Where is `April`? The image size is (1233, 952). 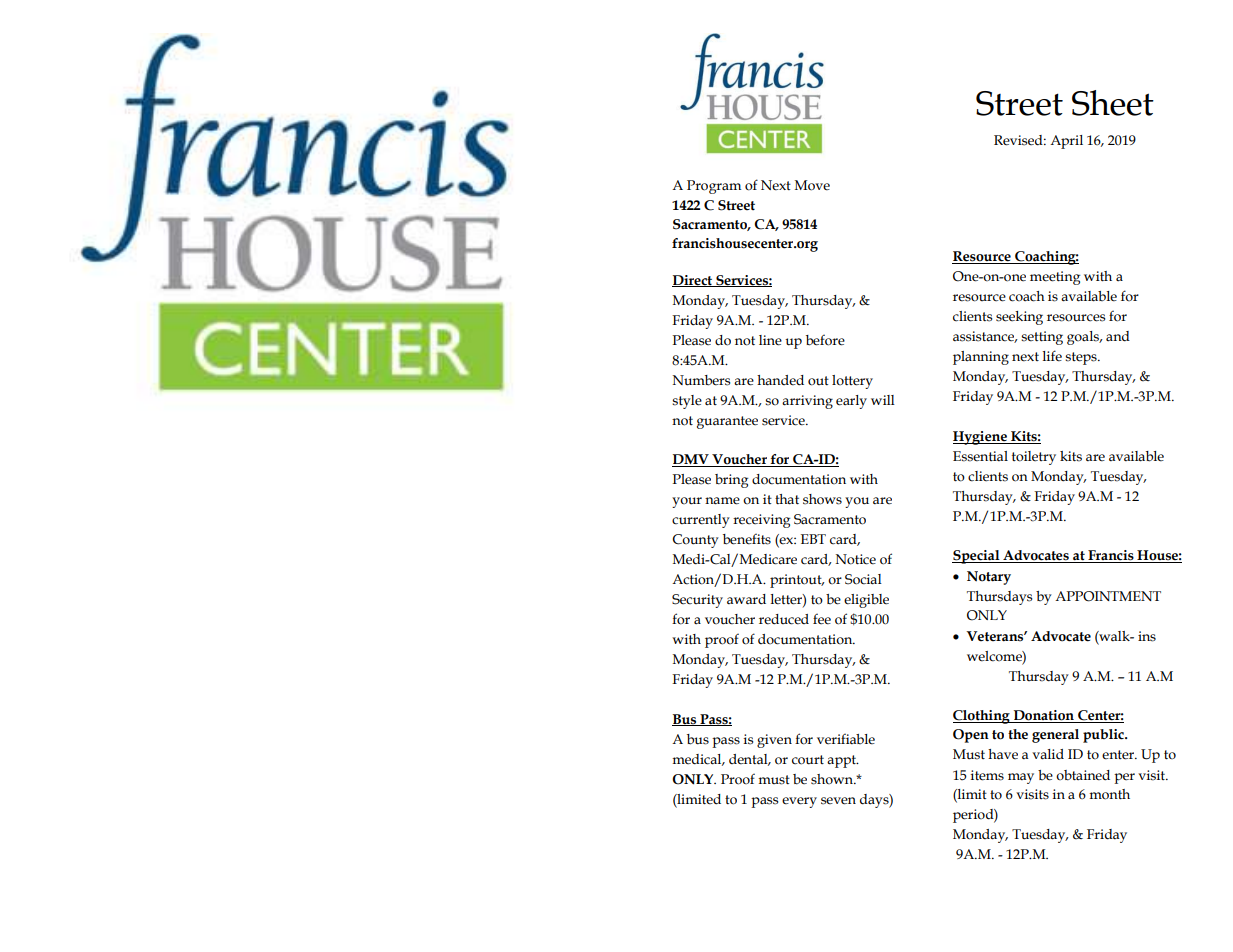
April is located at coordinates (1066, 142).
